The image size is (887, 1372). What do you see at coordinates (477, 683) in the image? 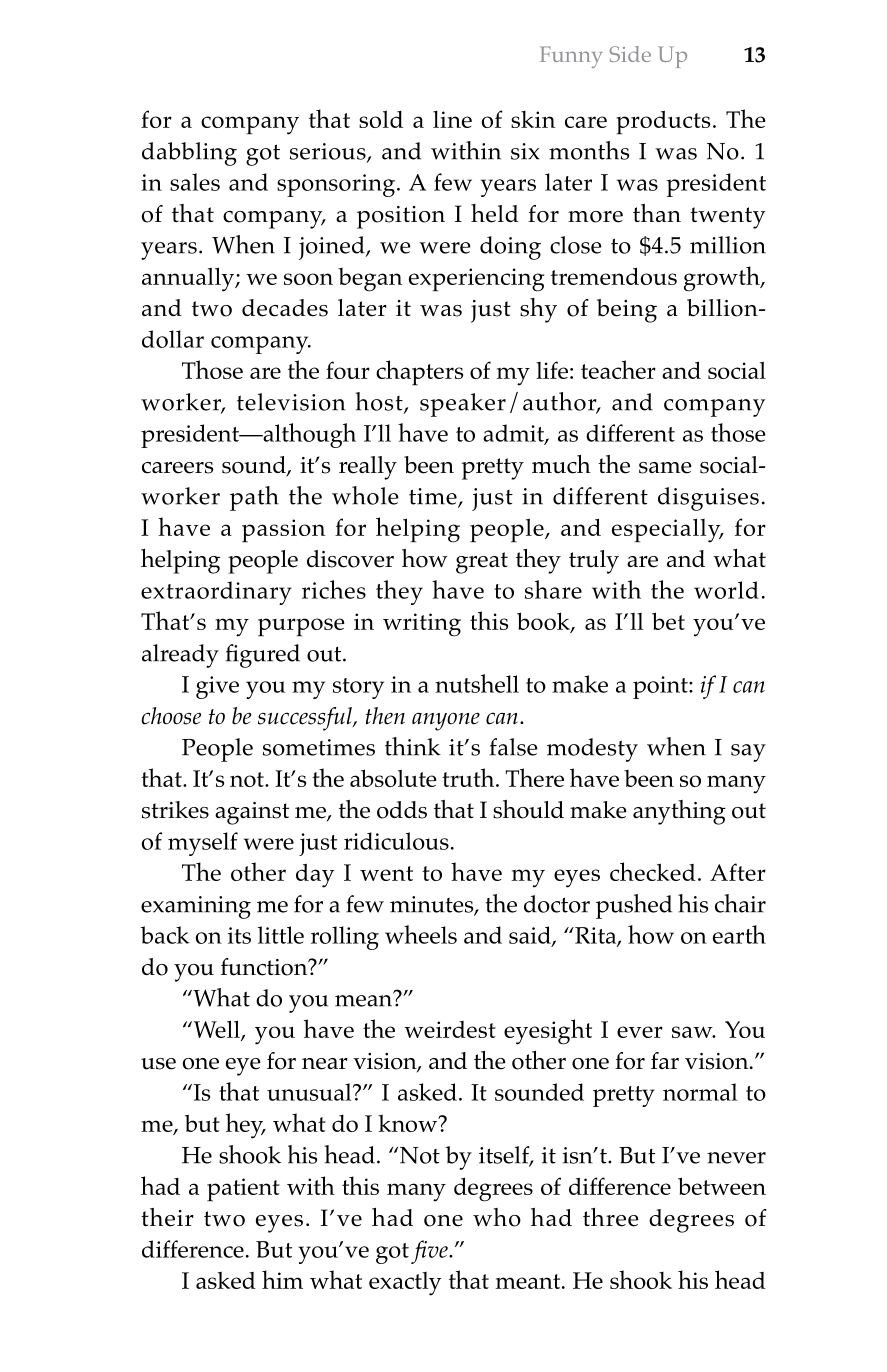
I see `nutshell` at bounding box center [477, 683].
